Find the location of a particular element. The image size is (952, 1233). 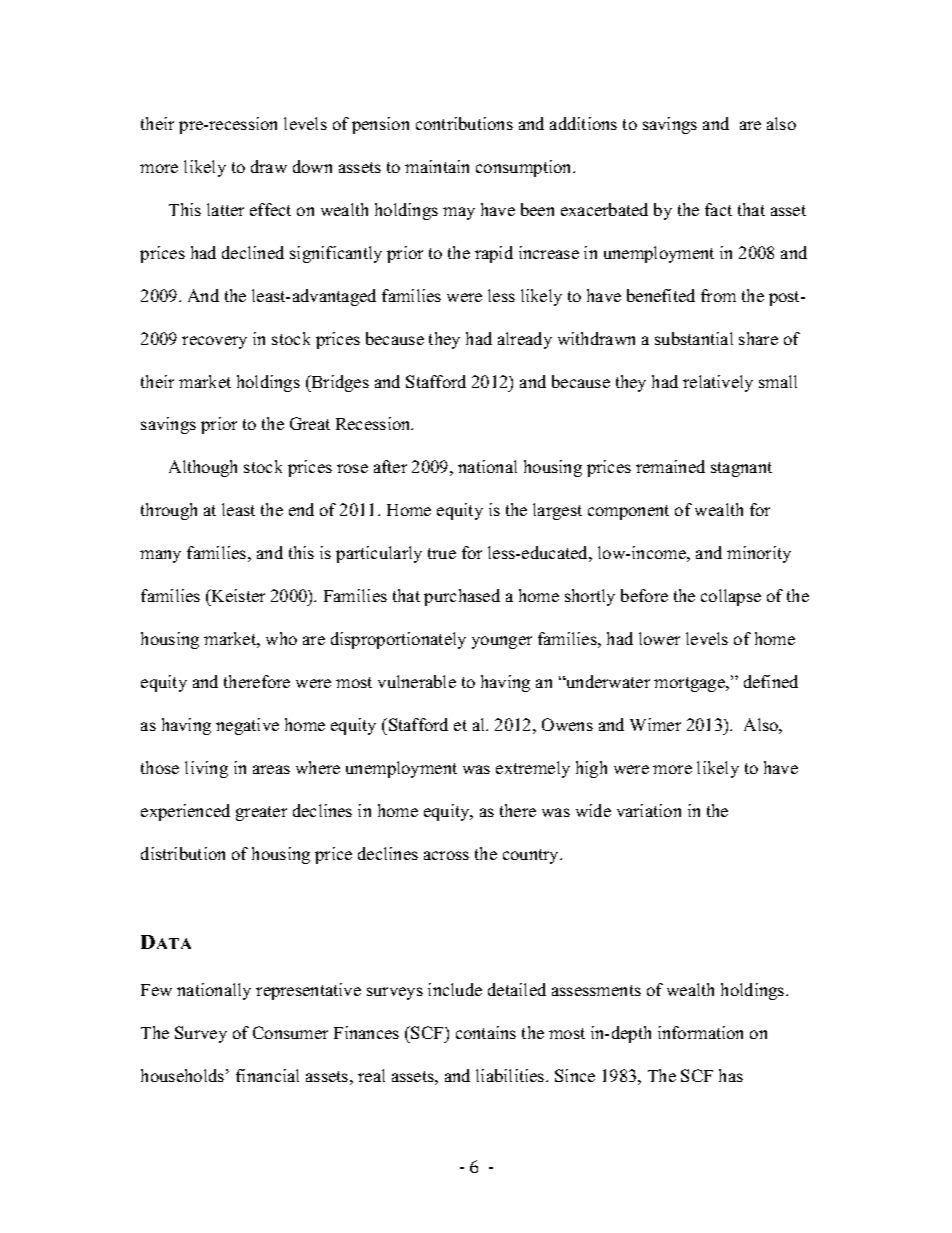

maintain is located at coordinates (437, 166).
